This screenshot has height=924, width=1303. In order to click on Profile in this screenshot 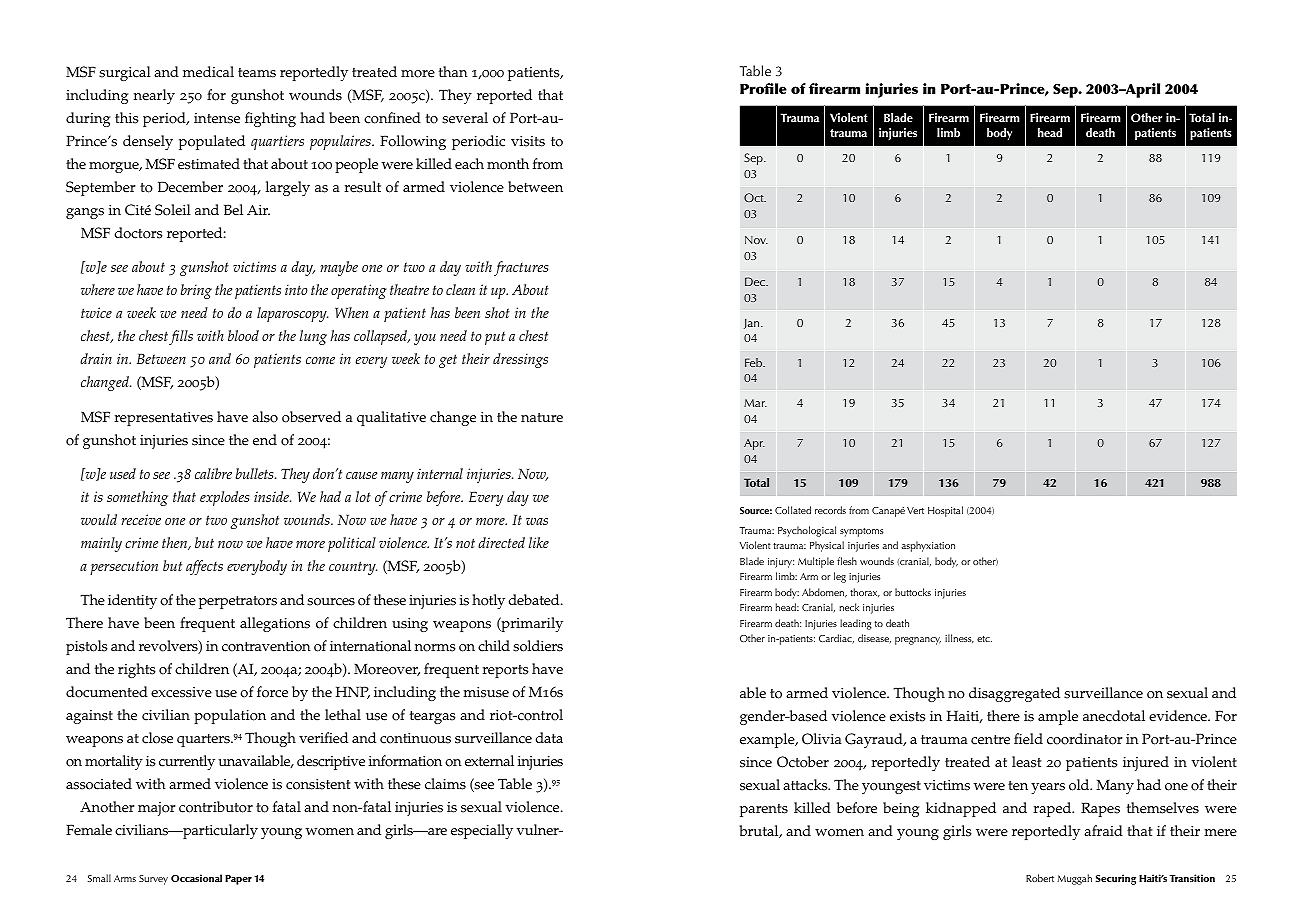, I will do `click(763, 88)`.
